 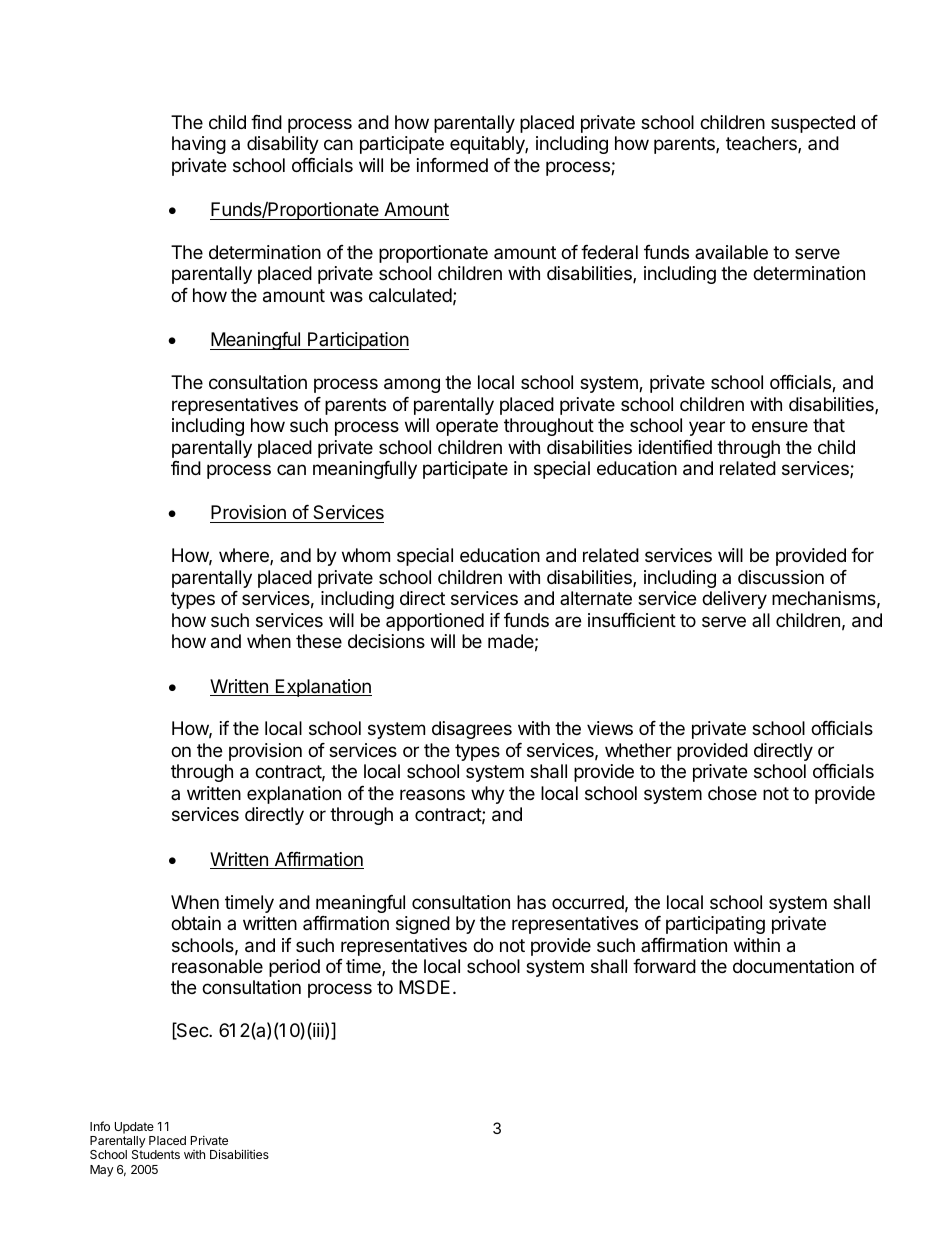 I want to click on obtain, so click(x=196, y=923).
